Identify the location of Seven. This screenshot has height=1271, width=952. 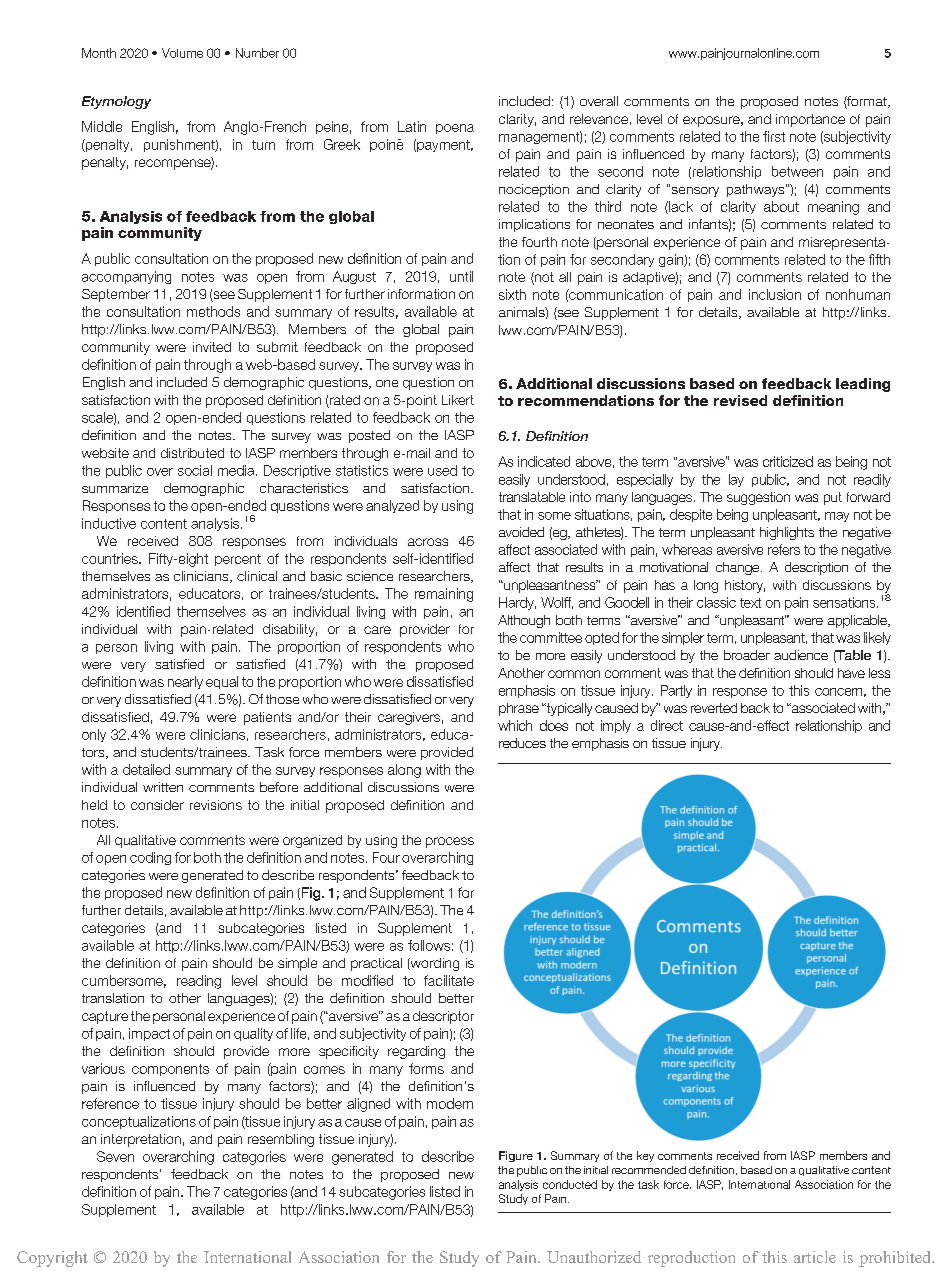
(115, 1156).
